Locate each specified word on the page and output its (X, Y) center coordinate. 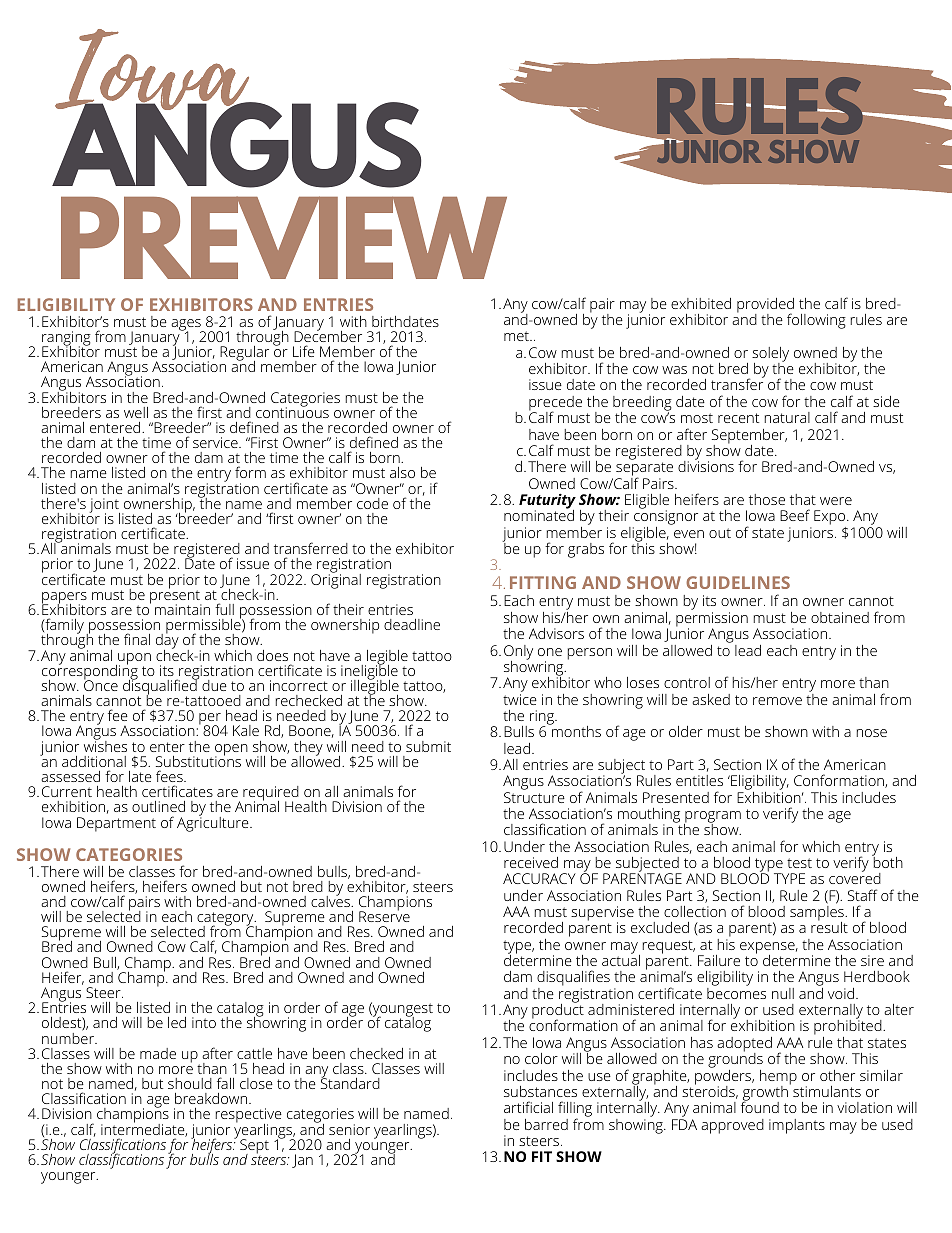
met (517, 336)
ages (187, 326)
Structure (534, 797)
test (799, 863)
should (190, 1083)
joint (105, 506)
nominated (539, 514)
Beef (795, 515)
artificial (528, 1107)
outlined (158, 806)
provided (765, 306)
